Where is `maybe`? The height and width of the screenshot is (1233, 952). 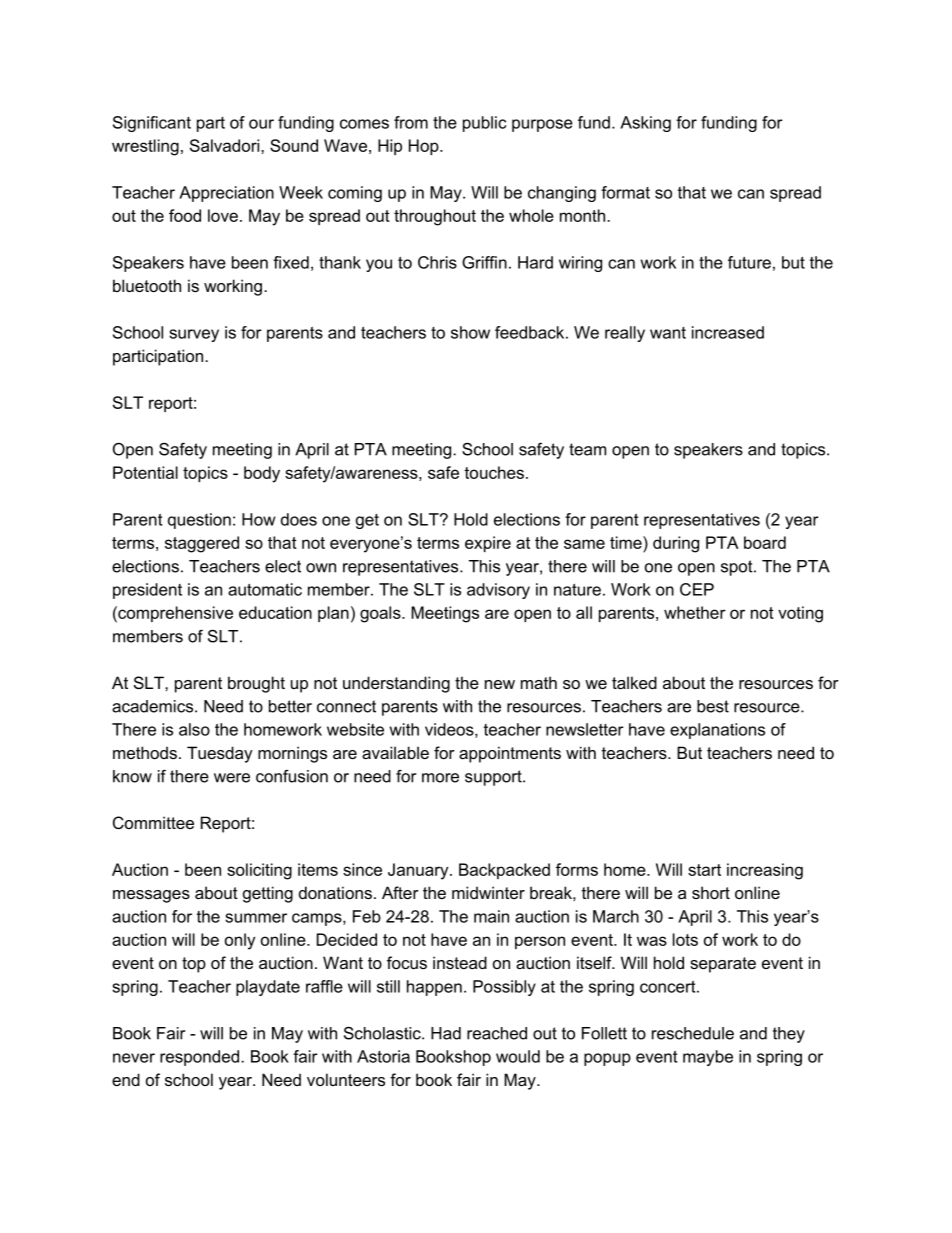
maybe is located at coordinates (708, 1058).
